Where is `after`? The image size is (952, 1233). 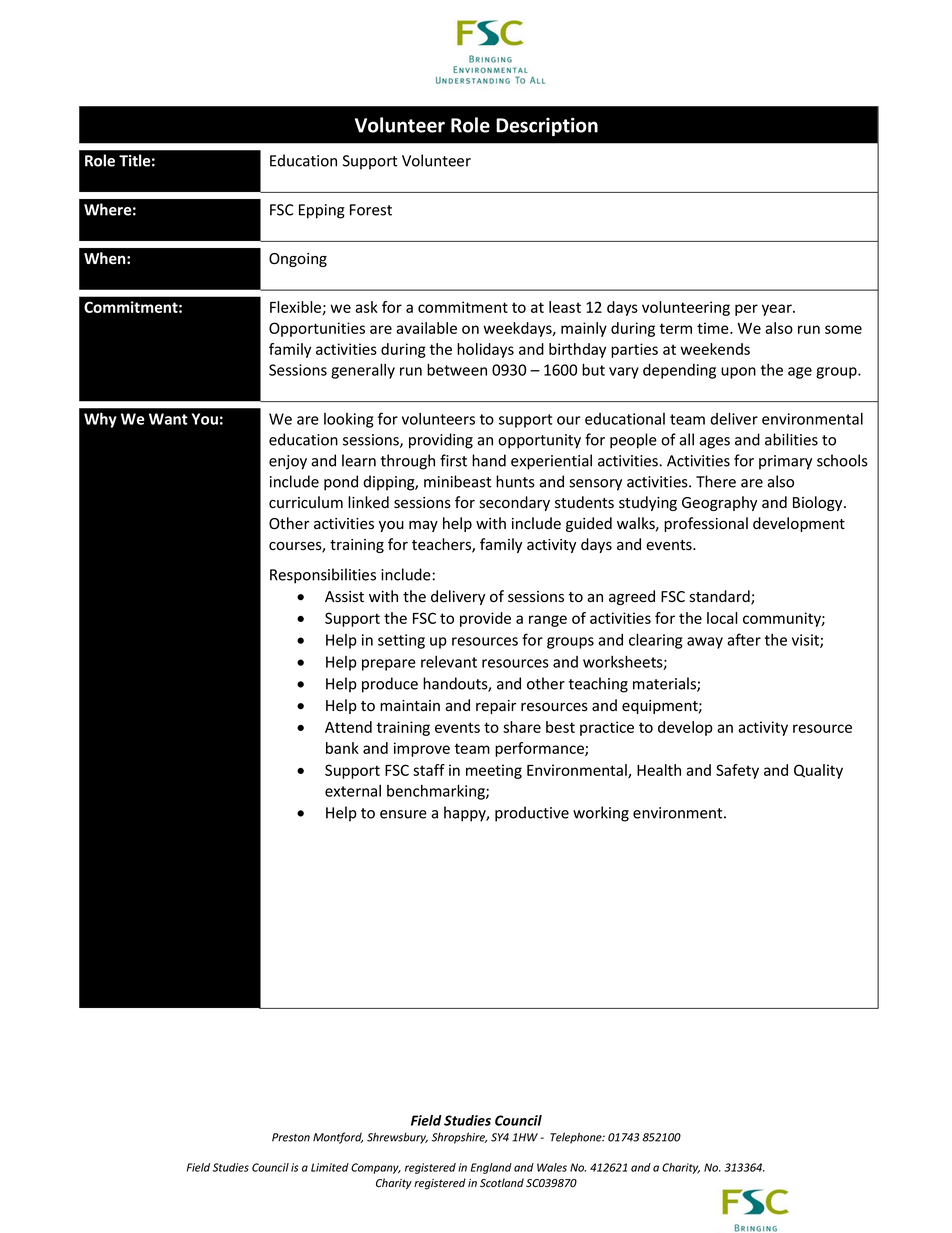
after is located at coordinates (744, 639).
